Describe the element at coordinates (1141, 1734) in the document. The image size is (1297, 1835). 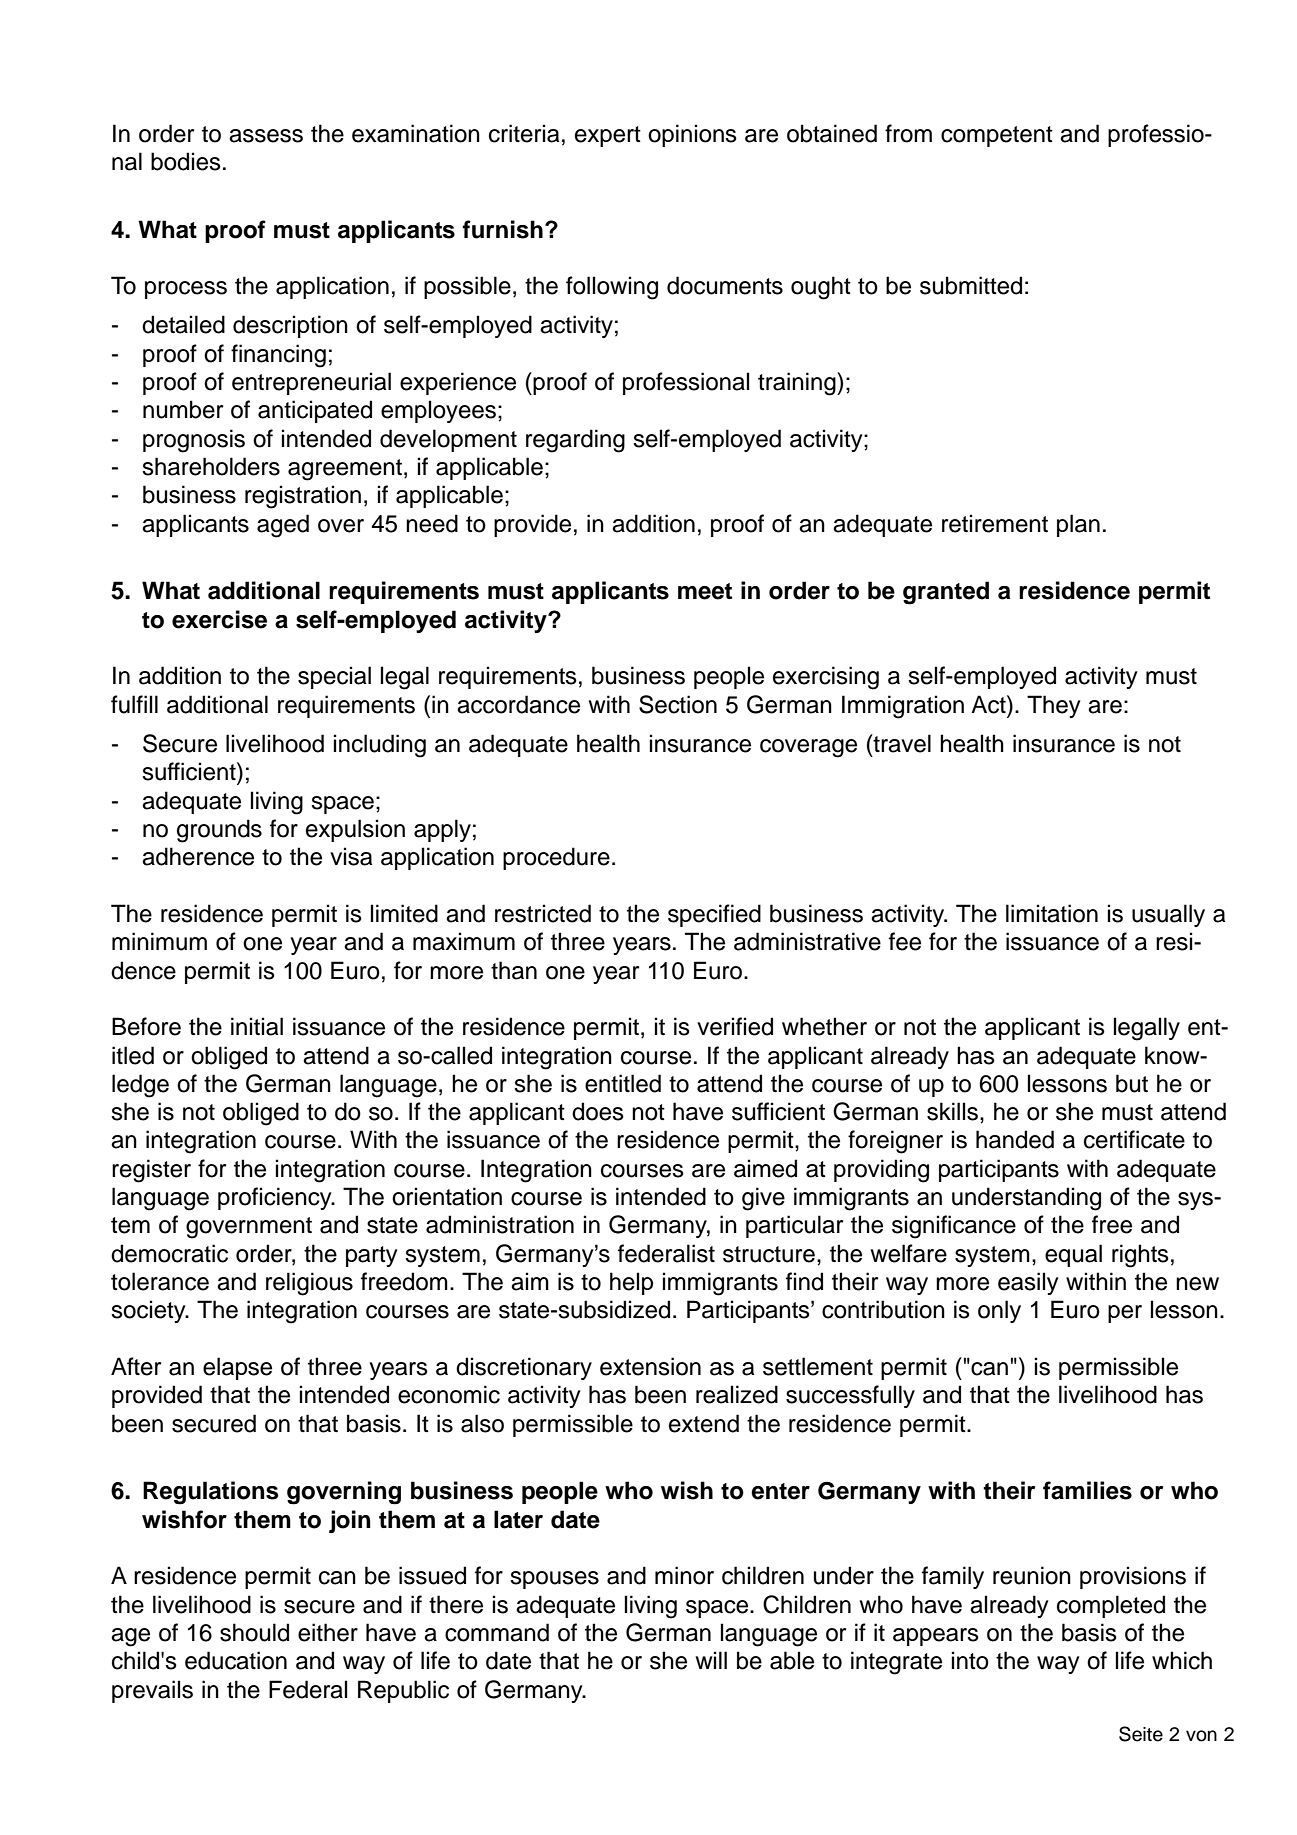
I see `Seite` at that location.
